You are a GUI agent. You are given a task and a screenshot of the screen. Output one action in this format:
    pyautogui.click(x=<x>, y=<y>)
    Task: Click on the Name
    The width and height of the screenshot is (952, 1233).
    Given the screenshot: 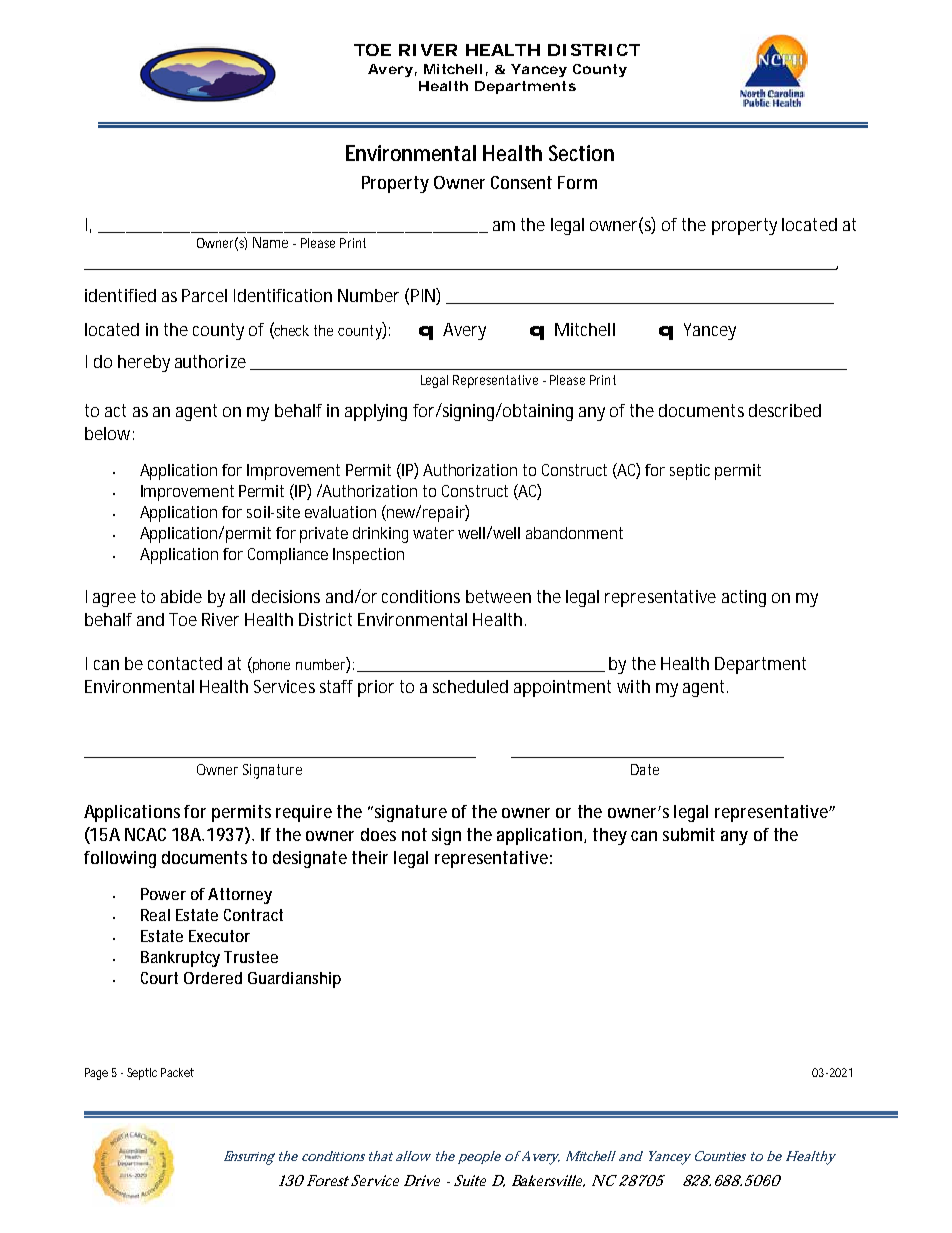 What is the action you would take?
    pyautogui.click(x=270, y=242)
